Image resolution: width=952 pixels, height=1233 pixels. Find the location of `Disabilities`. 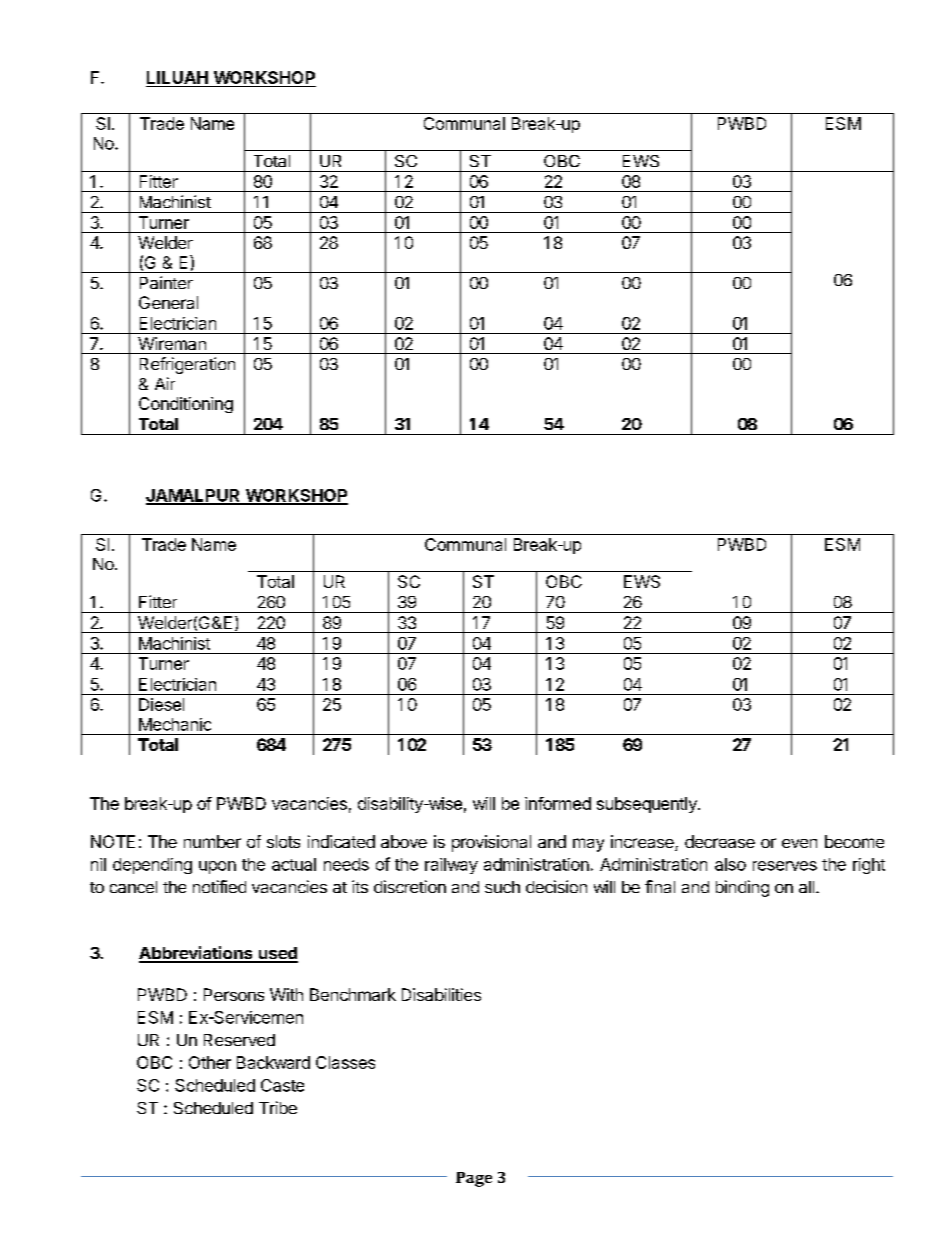

Disabilities is located at coordinates (441, 994).
